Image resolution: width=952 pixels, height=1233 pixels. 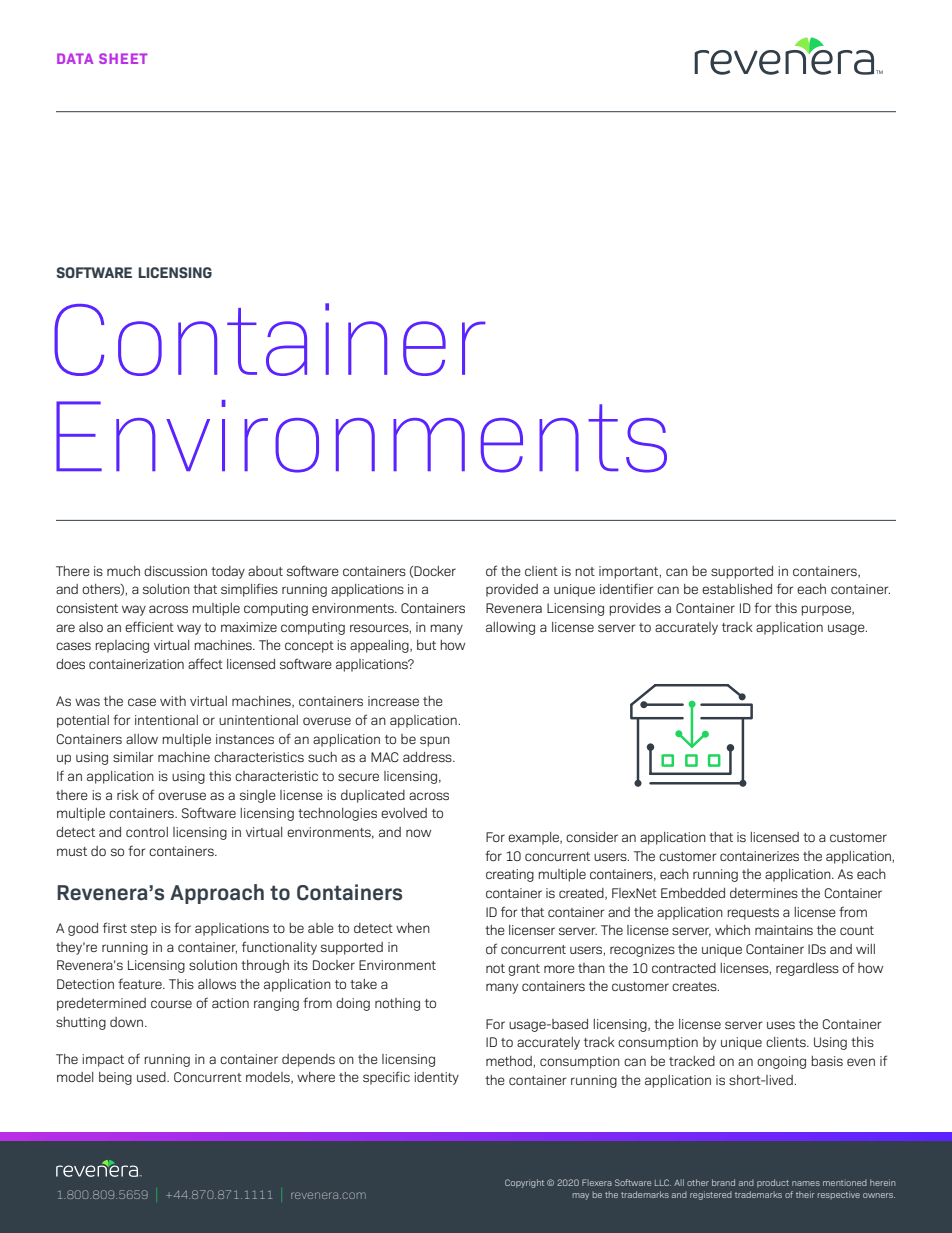 I want to click on SHEET, so click(x=123, y=58).
